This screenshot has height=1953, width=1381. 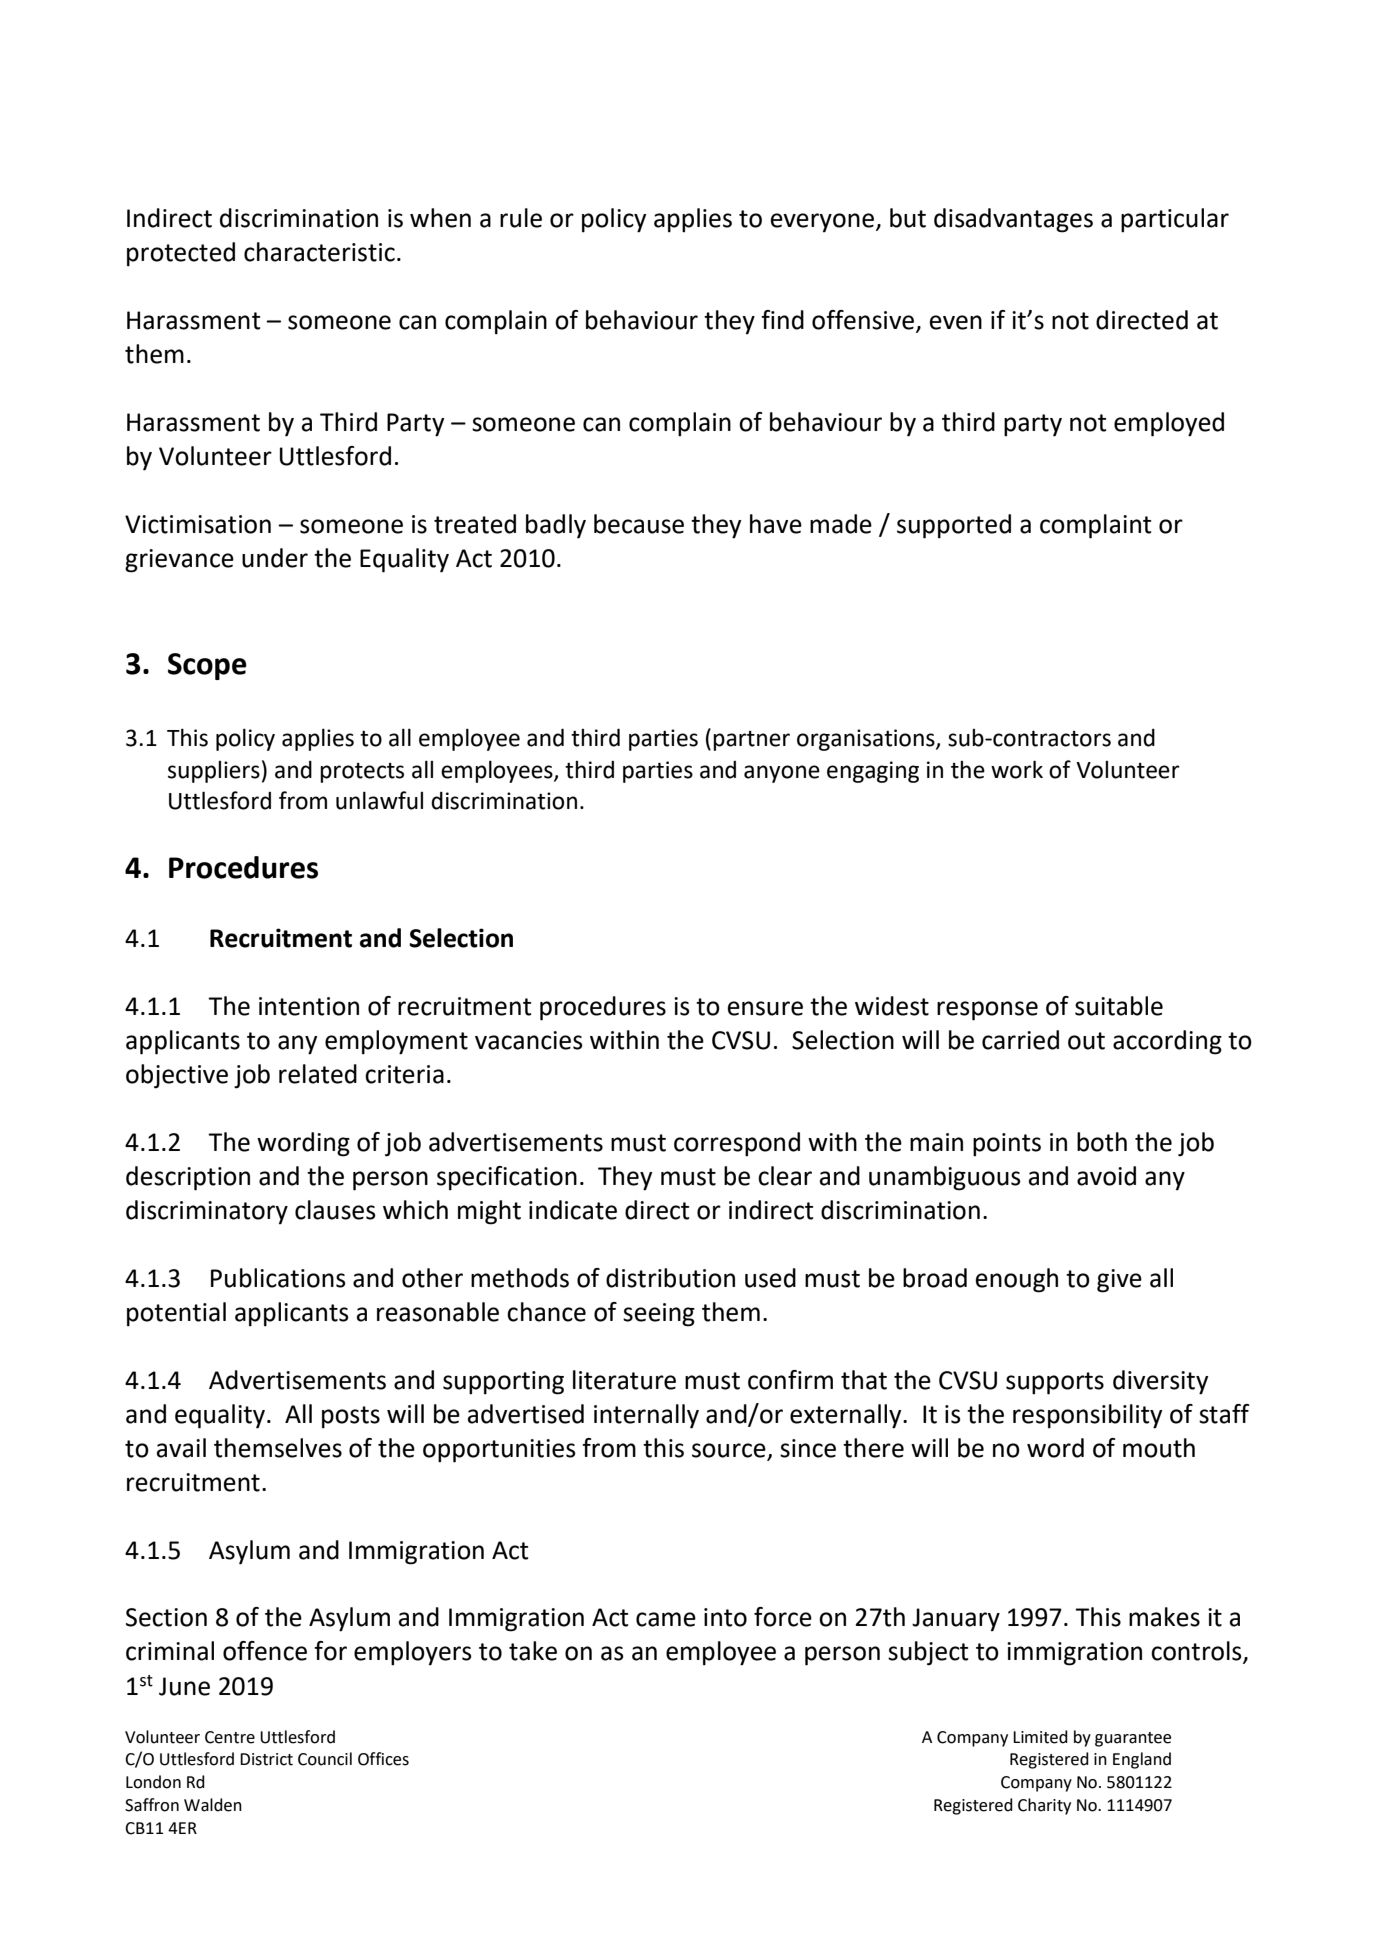 What do you see at coordinates (1133, 1739) in the screenshot?
I see `guarantee` at bounding box center [1133, 1739].
